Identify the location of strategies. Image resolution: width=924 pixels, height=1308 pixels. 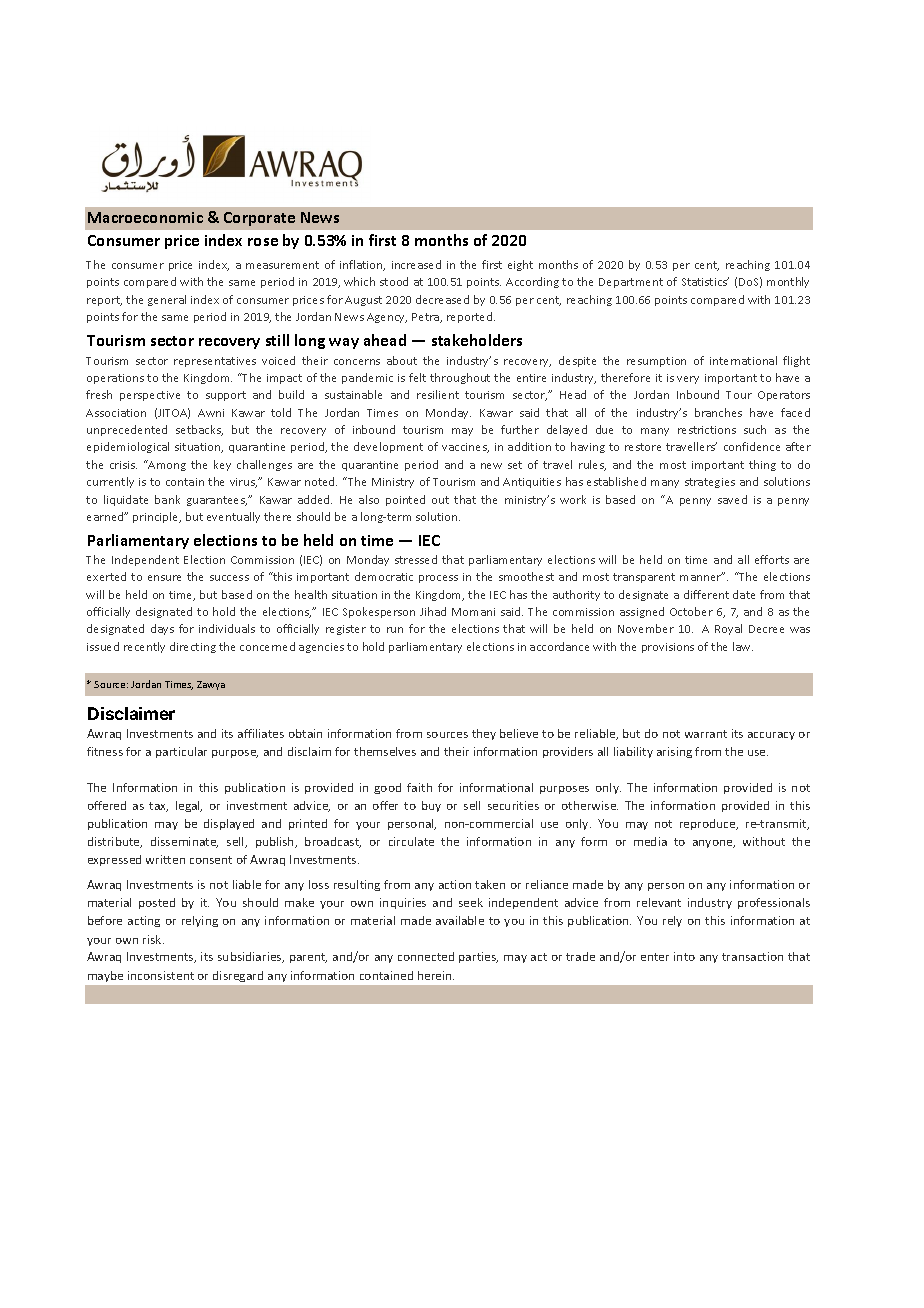
(710, 483).
